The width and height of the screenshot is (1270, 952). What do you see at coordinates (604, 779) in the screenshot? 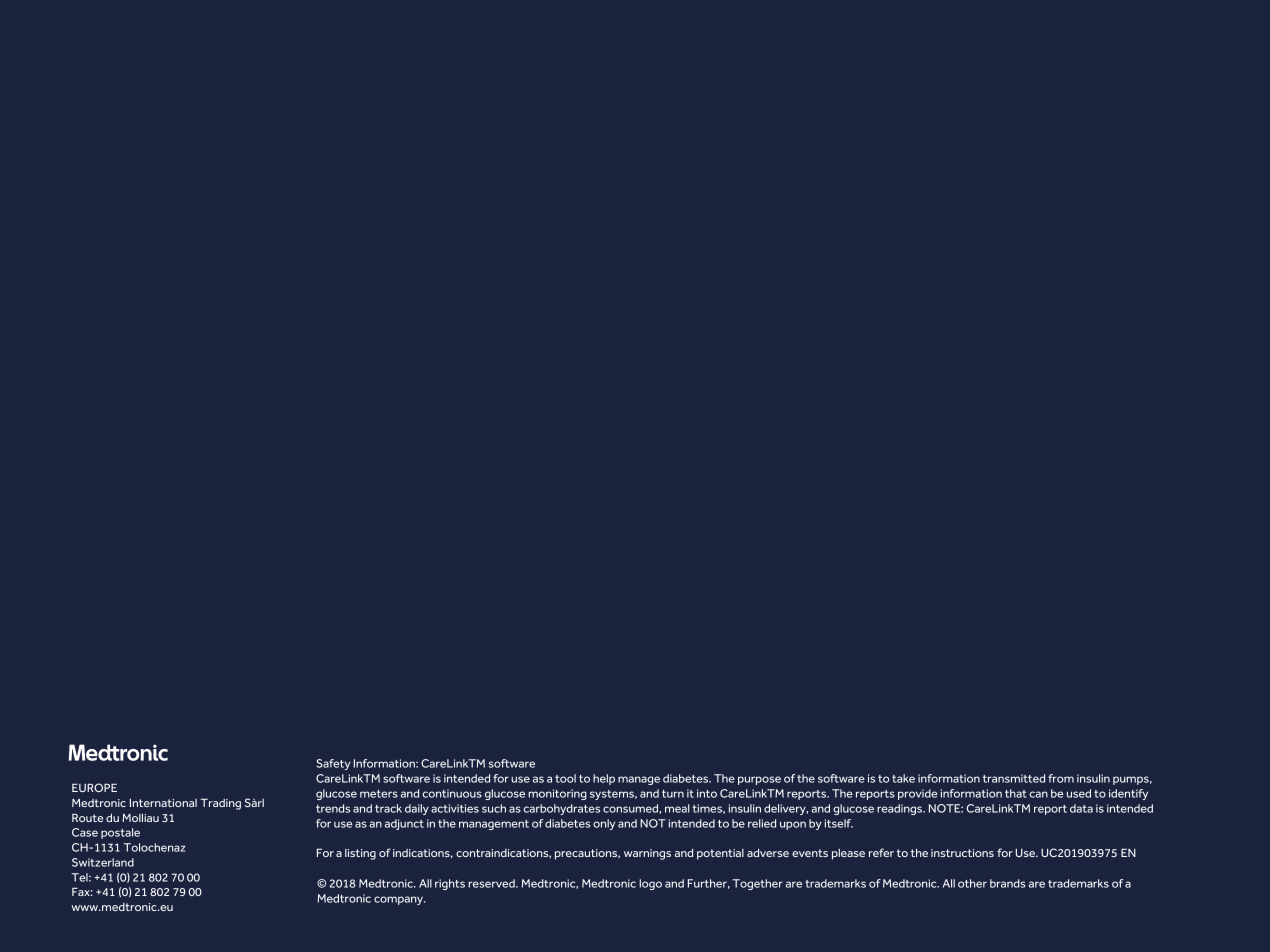
I see `help` at bounding box center [604, 779].
